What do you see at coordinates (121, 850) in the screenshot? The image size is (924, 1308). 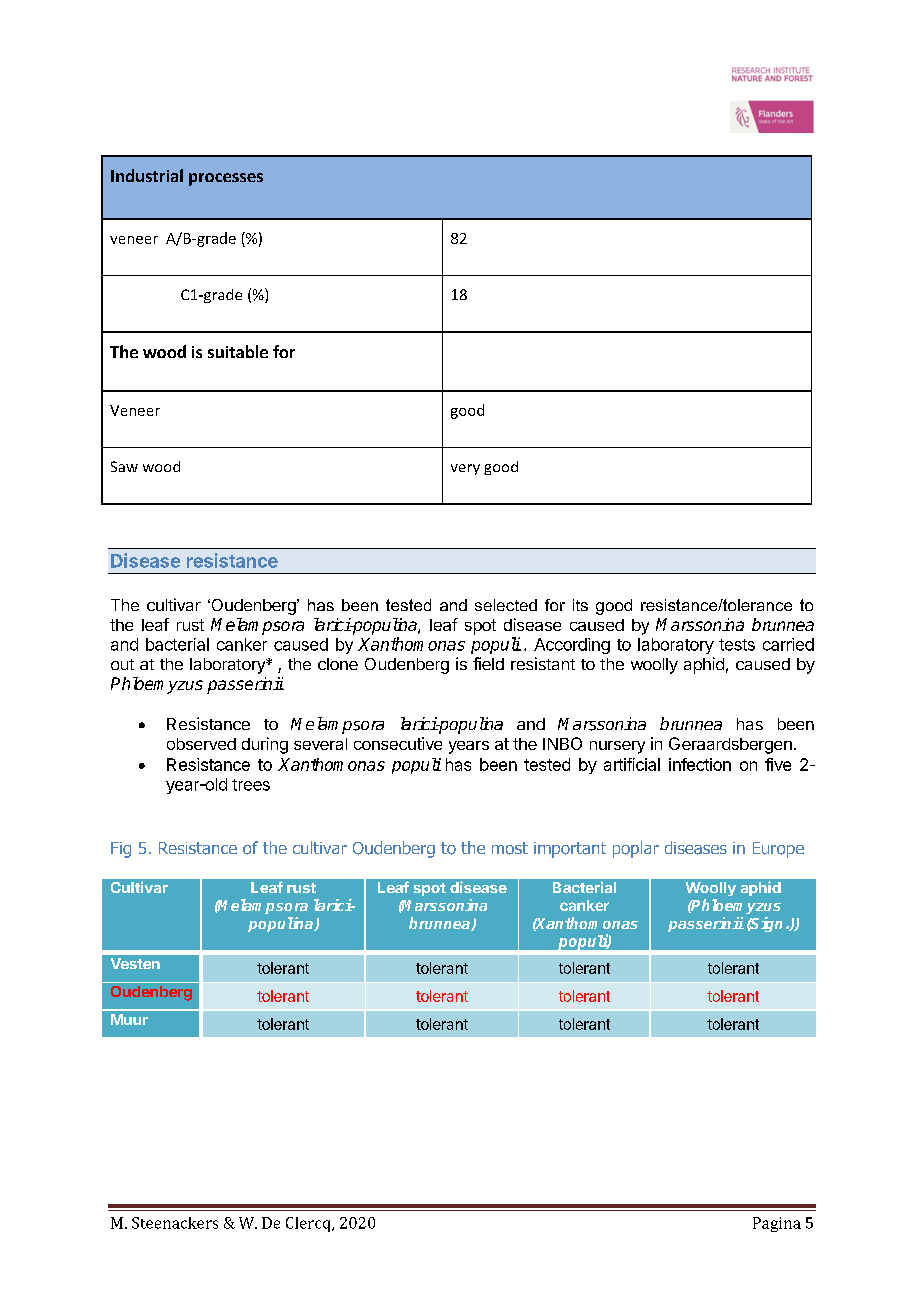 I see `Fig` at bounding box center [121, 850].
